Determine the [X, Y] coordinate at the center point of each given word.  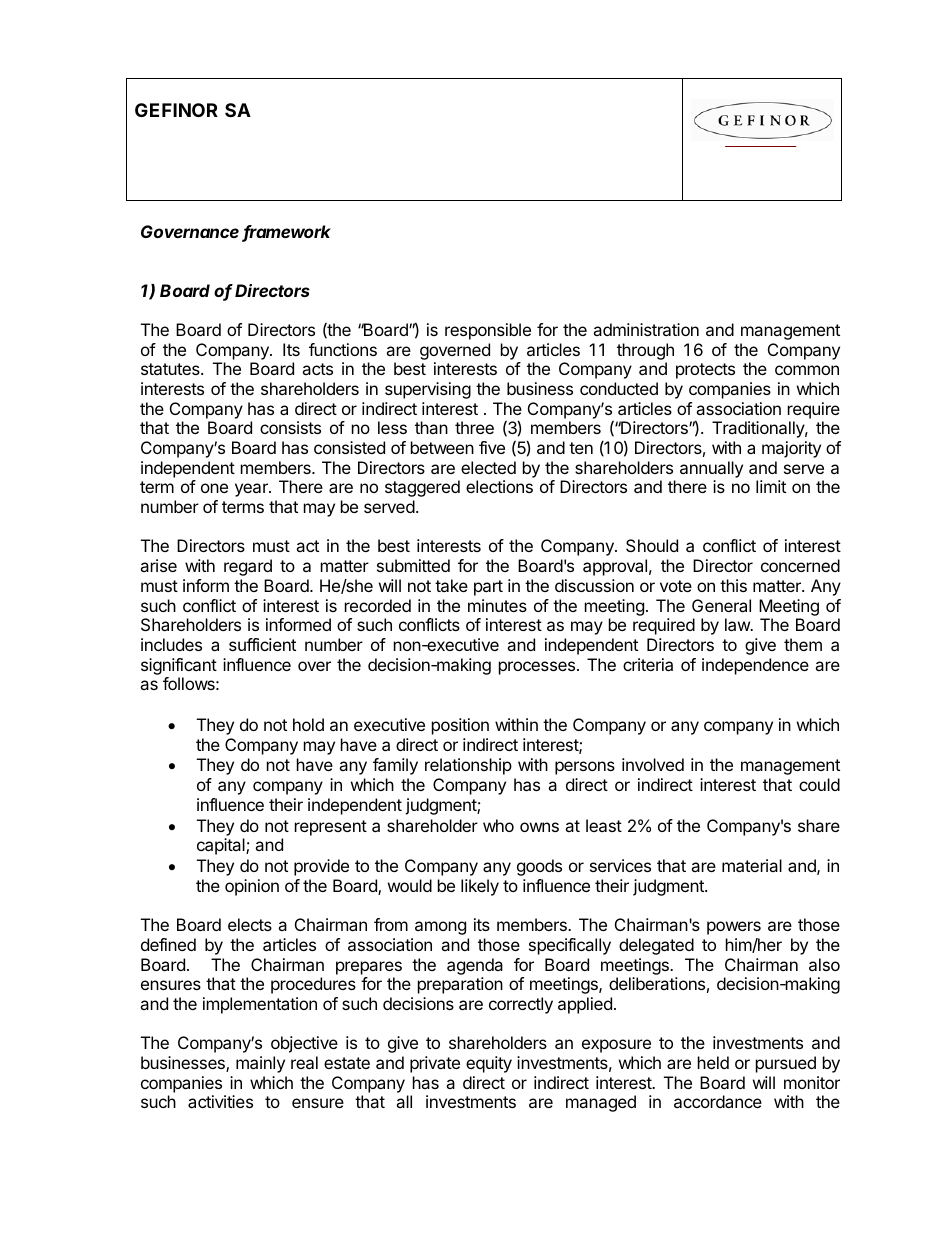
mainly [260, 1064]
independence [755, 666]
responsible [488, 331]
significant [179, 666]
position [460, 726]
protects [705, 371]
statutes [171, 369]
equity [489, 1064]
